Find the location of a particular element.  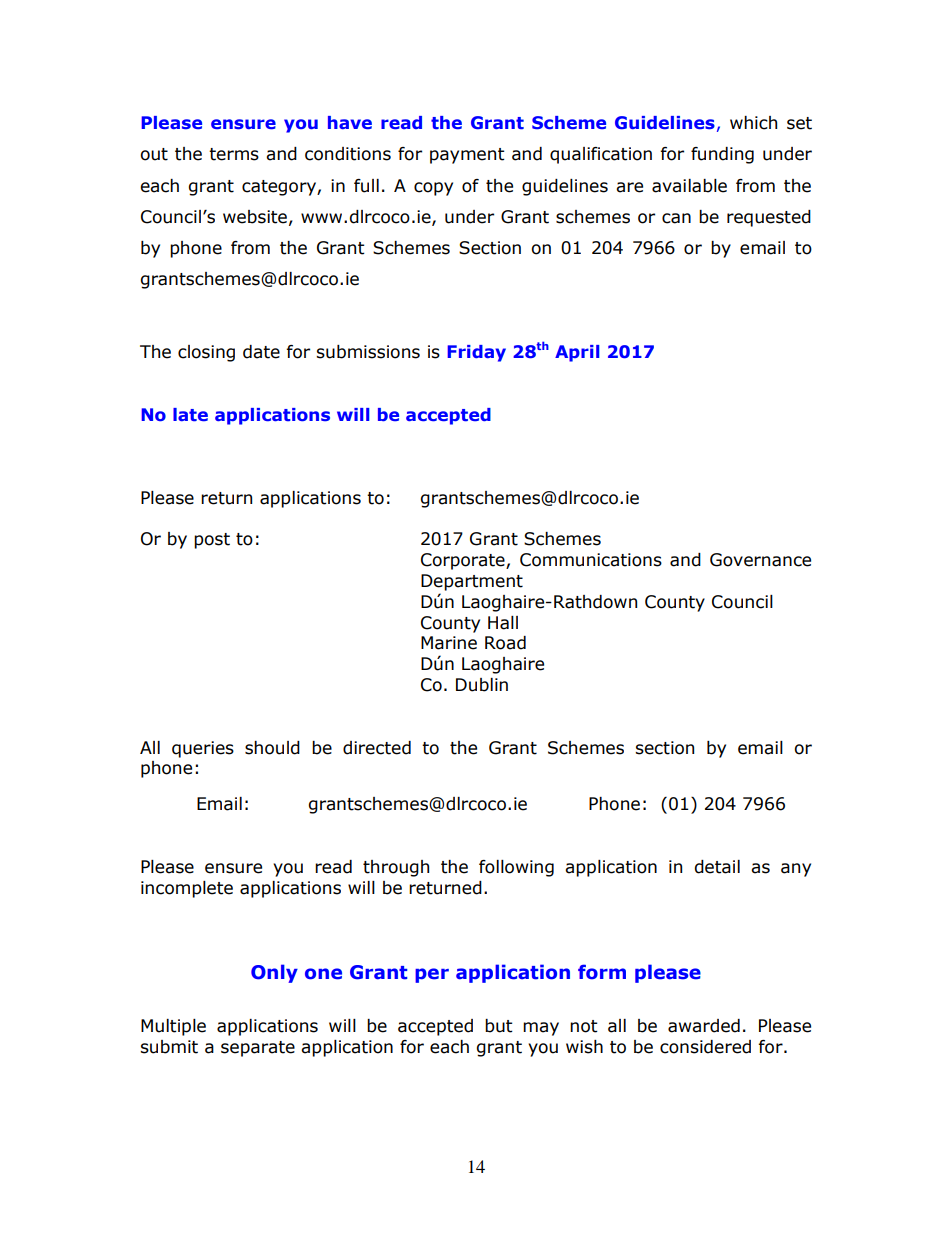

awarded is located at coordinates (704, 1026).
